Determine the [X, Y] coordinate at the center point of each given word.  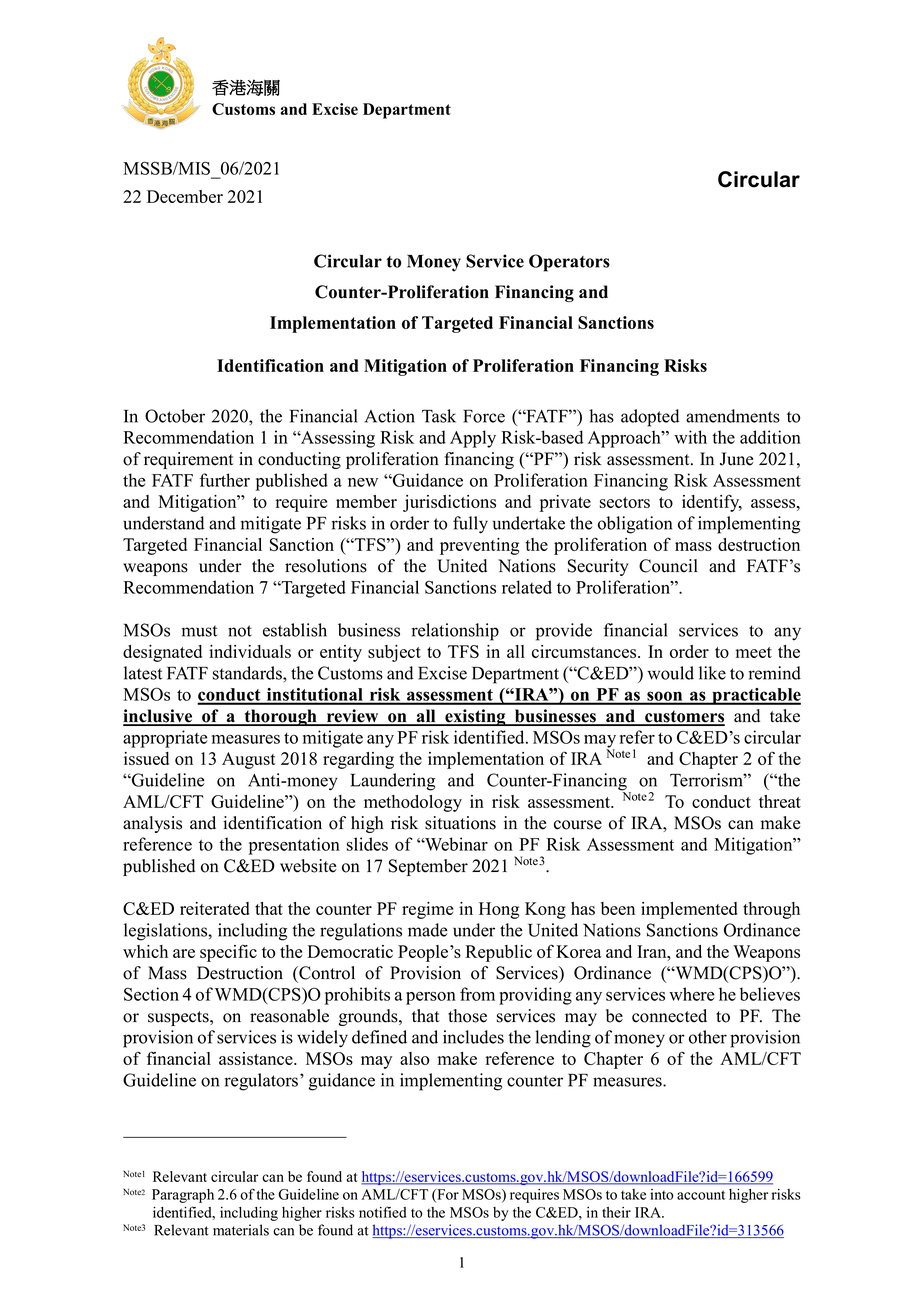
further [225, 480]
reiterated [215, 908]
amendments [733, 416]
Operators [569, 263]
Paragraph [183, 1196]
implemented [689, 910]
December [185, 196]
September [428, 867]
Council [668, 566]
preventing [479, 546]
